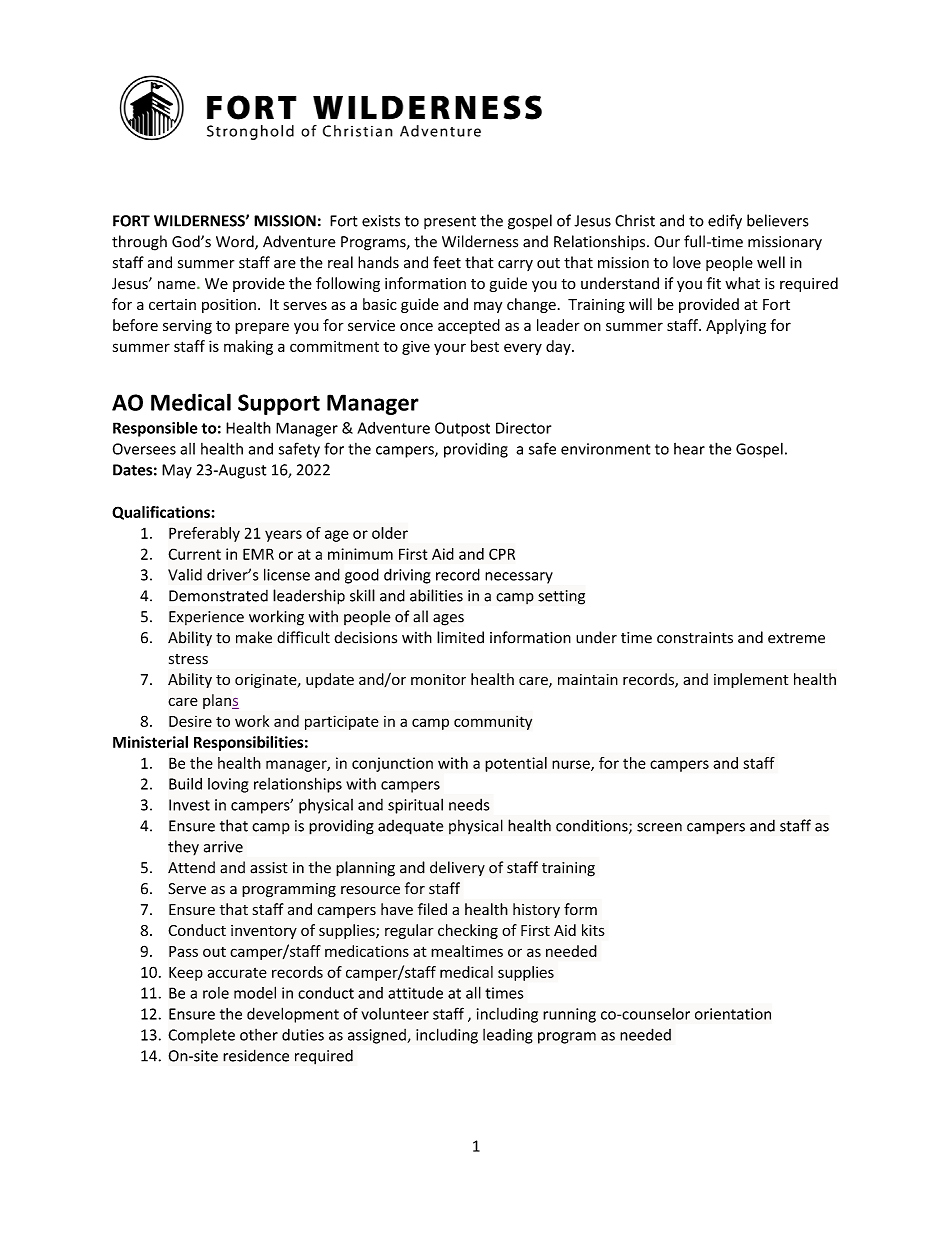  I want to click on Outpost, so click(462, 429).
